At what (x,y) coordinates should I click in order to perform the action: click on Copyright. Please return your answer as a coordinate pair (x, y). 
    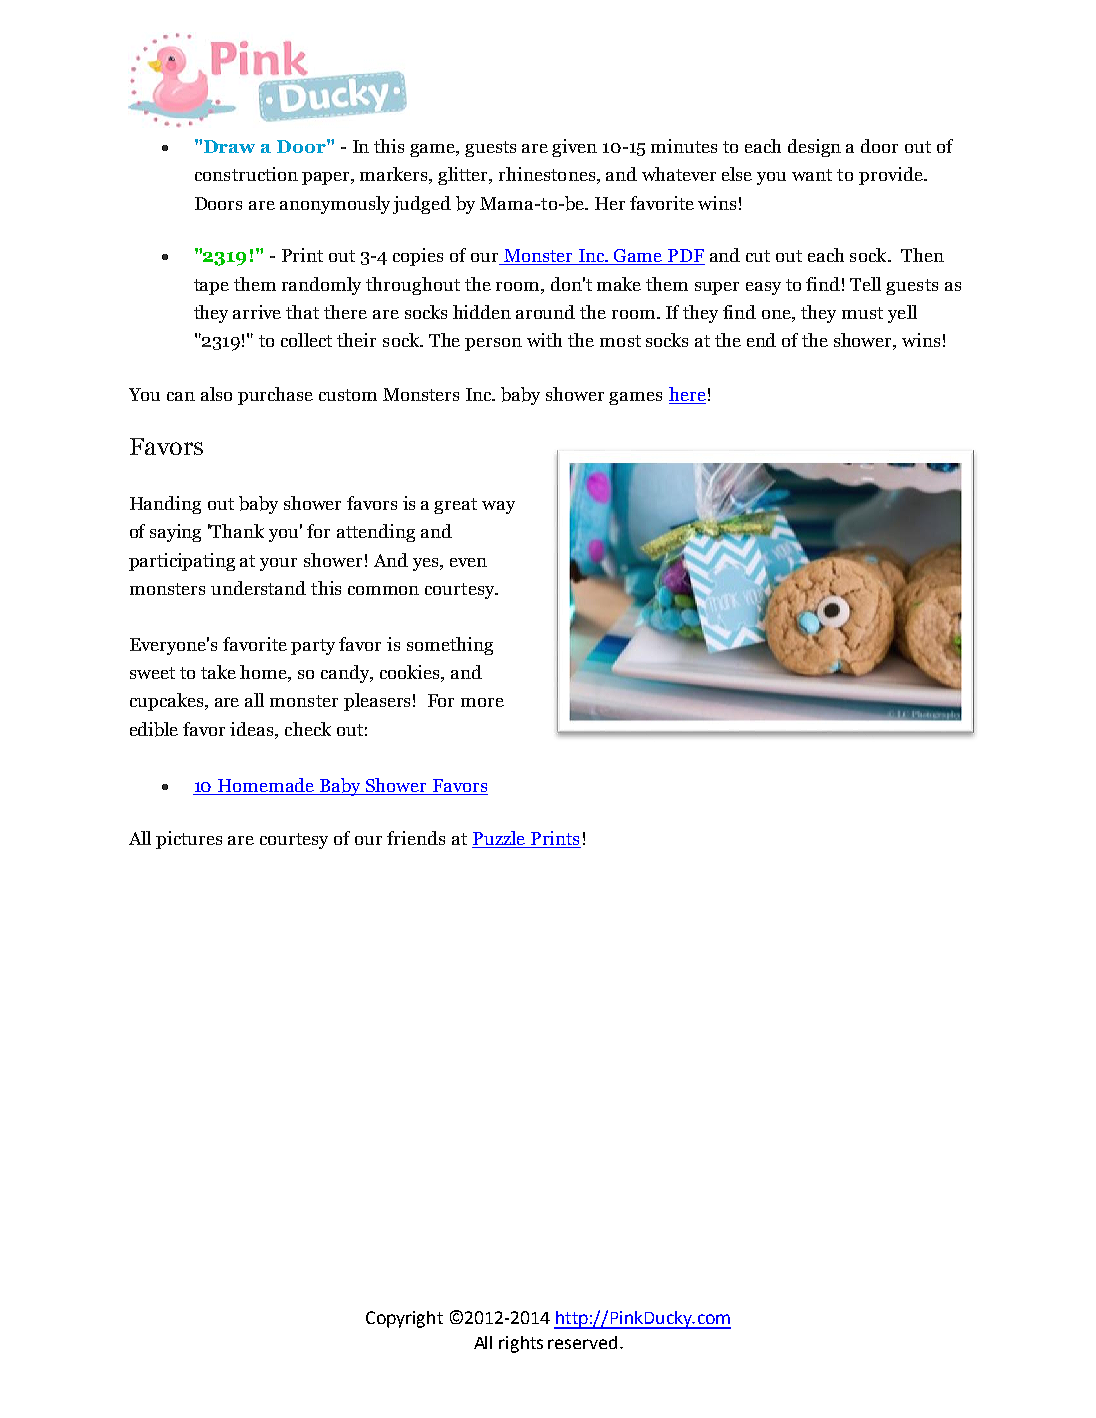
    Looking at the image, I should click on (404, 1319).
